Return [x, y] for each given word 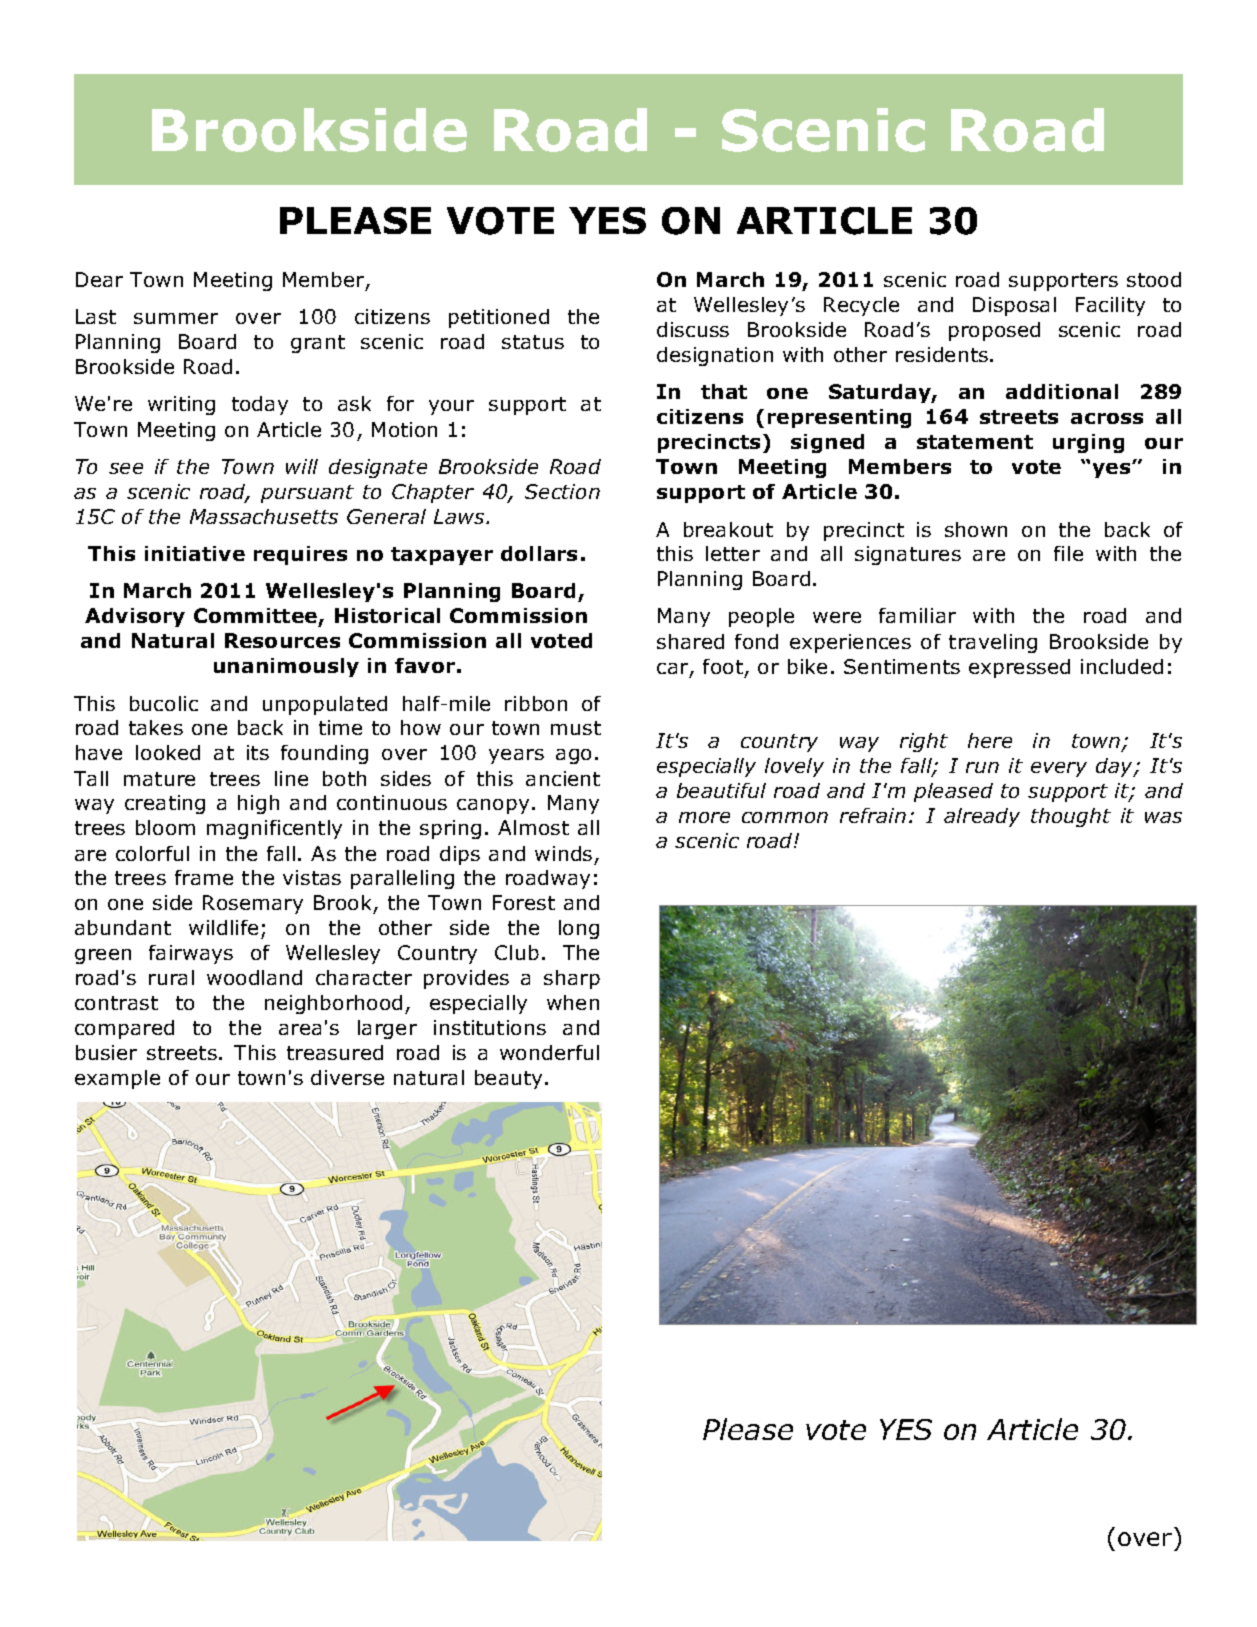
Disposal [1014, 306]
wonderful [549, 1052]
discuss [693, 329]
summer [176, 318]
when [573, 1002]
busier [106, 1052]
